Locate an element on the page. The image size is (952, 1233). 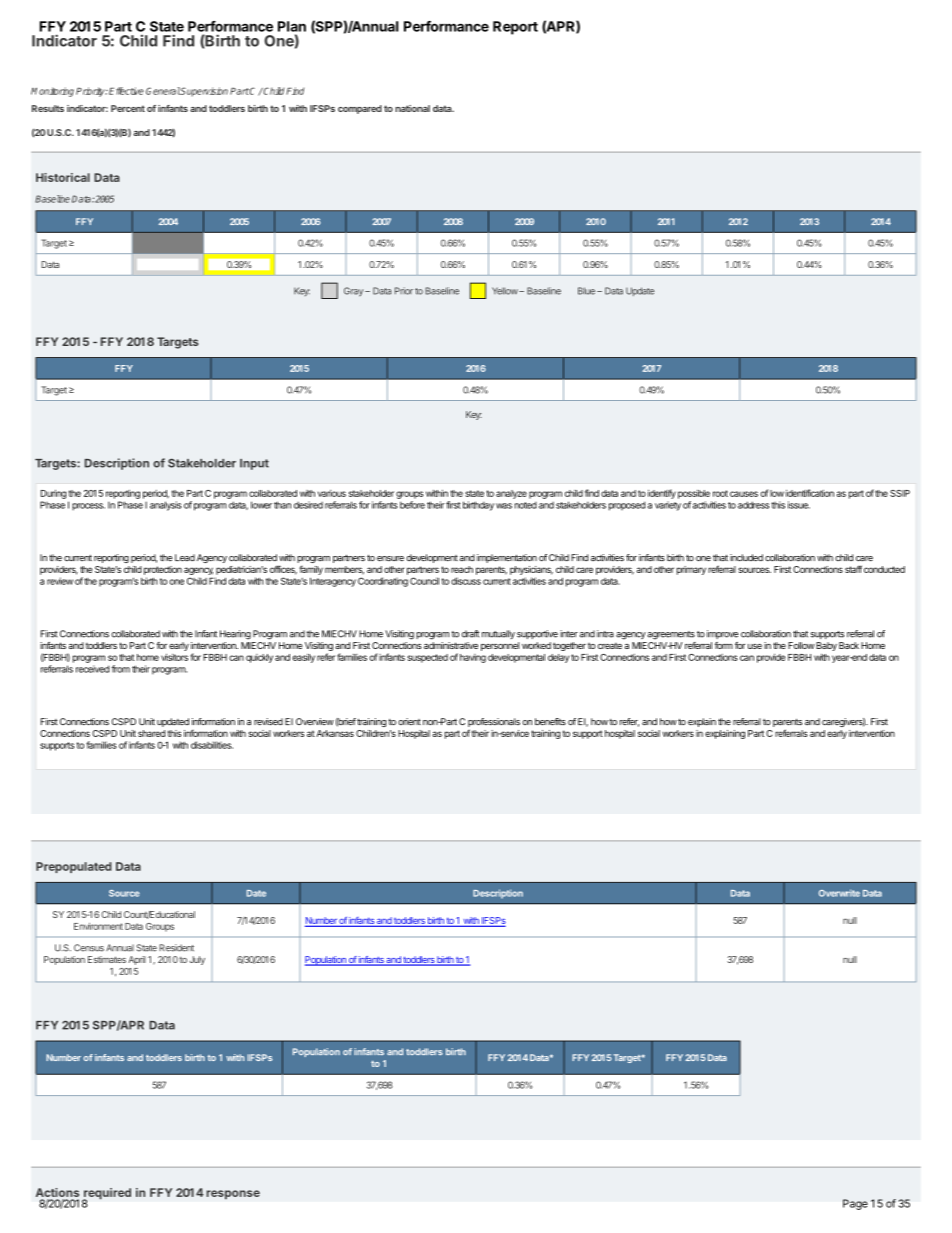
analyze is located at coordinates (511, 494).
